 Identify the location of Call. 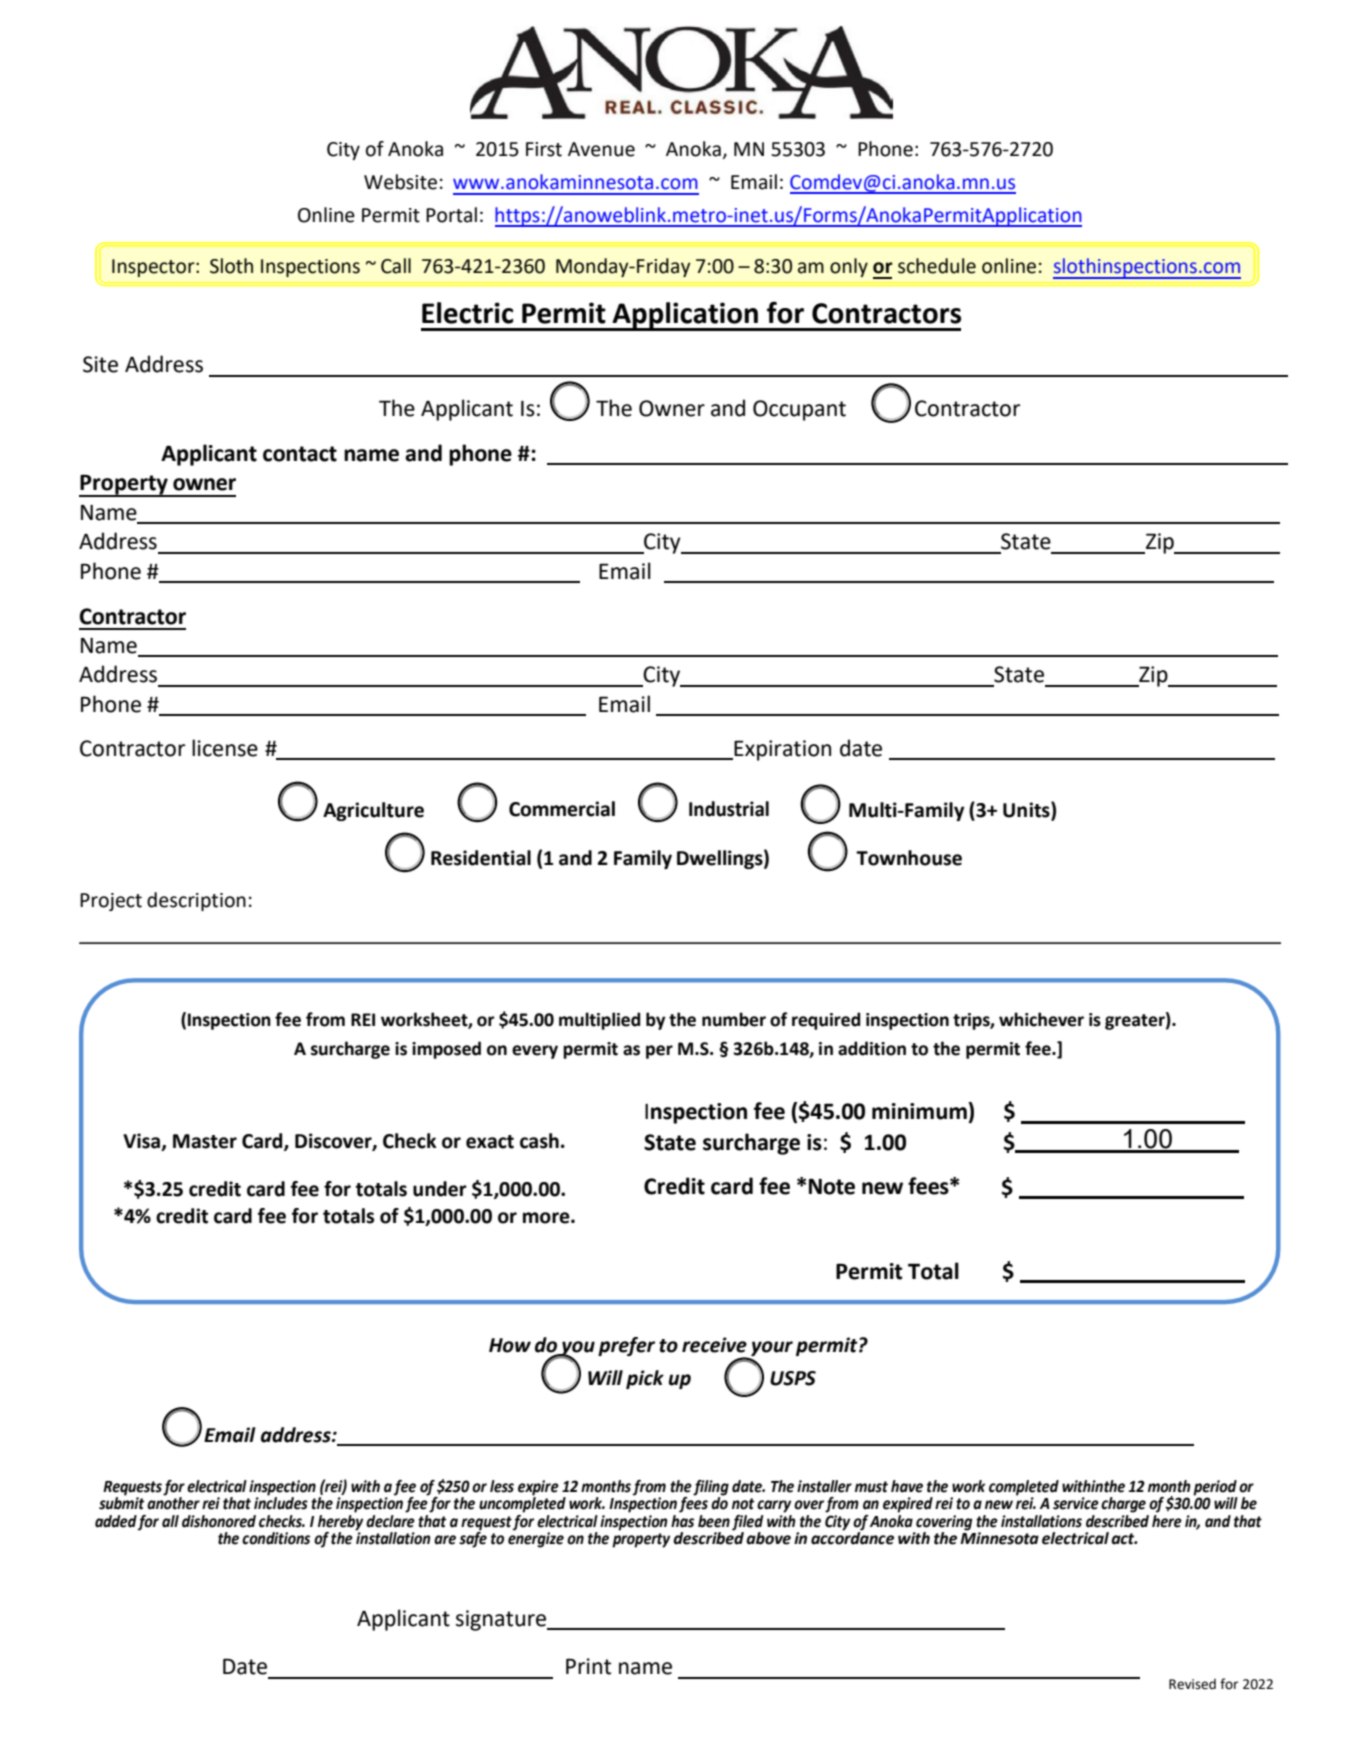
(396, 266).
